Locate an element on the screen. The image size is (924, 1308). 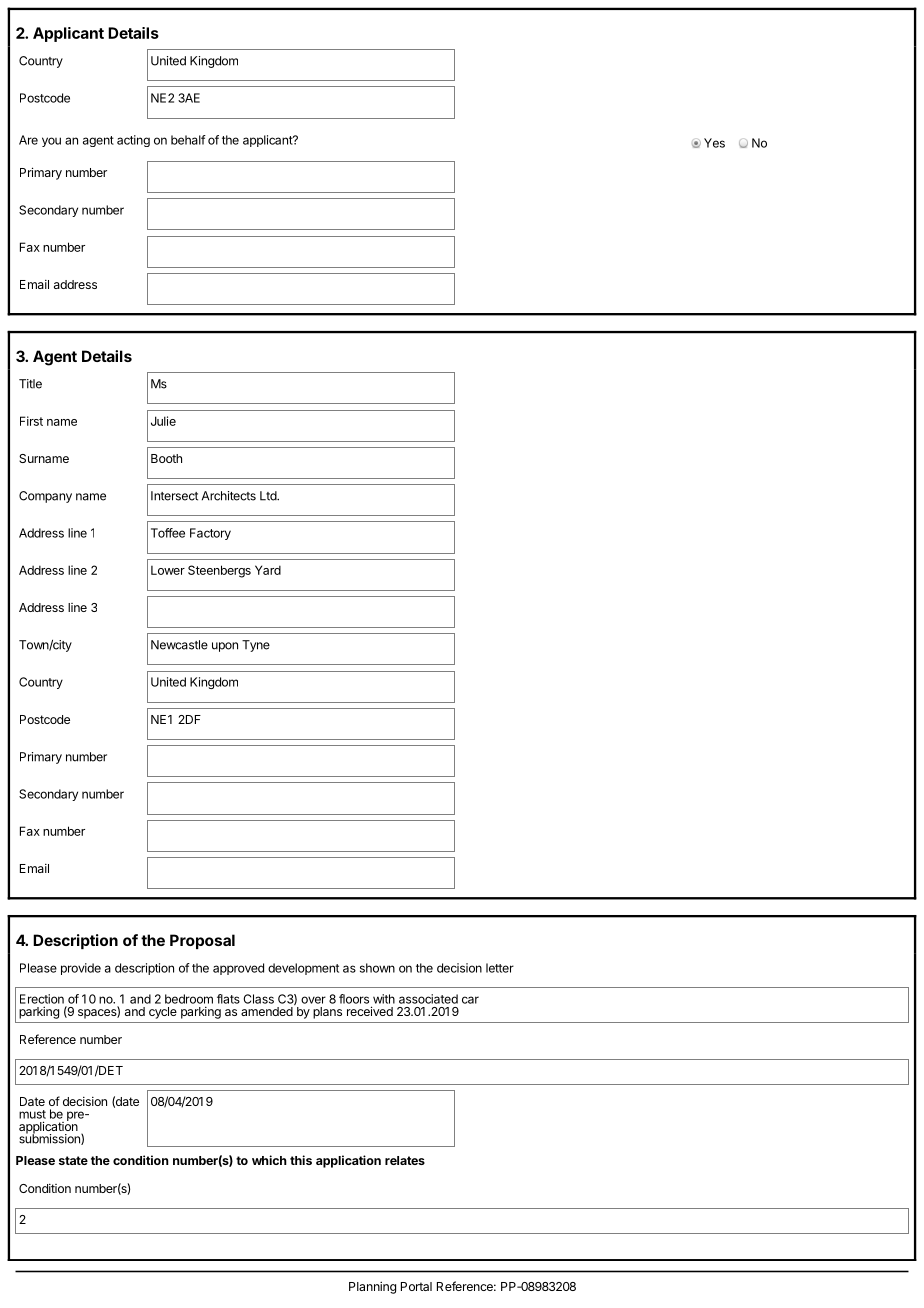
Planning is located at coordinates (372, 1287).
